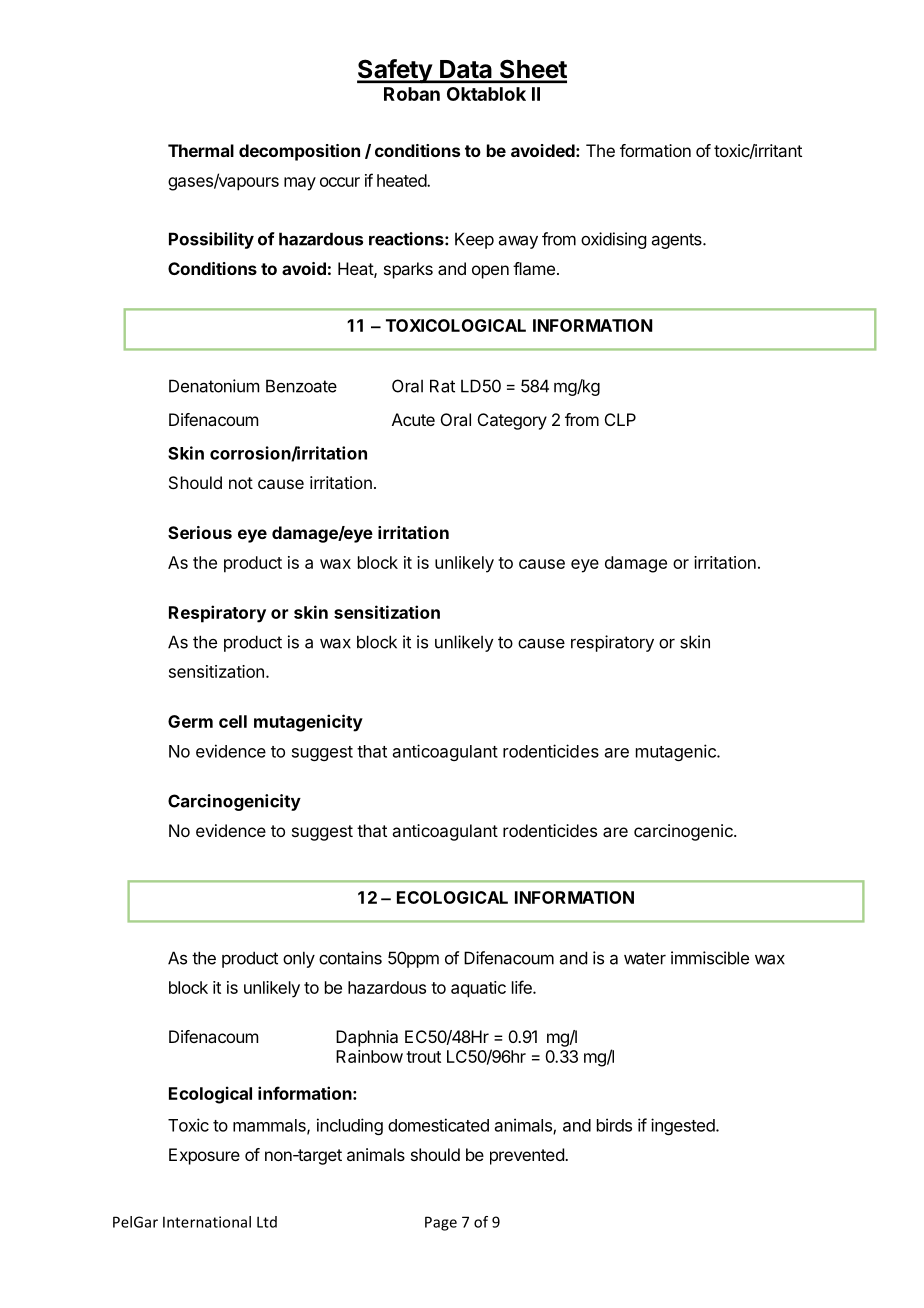  Describe the element at coordinates (678, 241) in the screenshot. I see `agents` at that location.
